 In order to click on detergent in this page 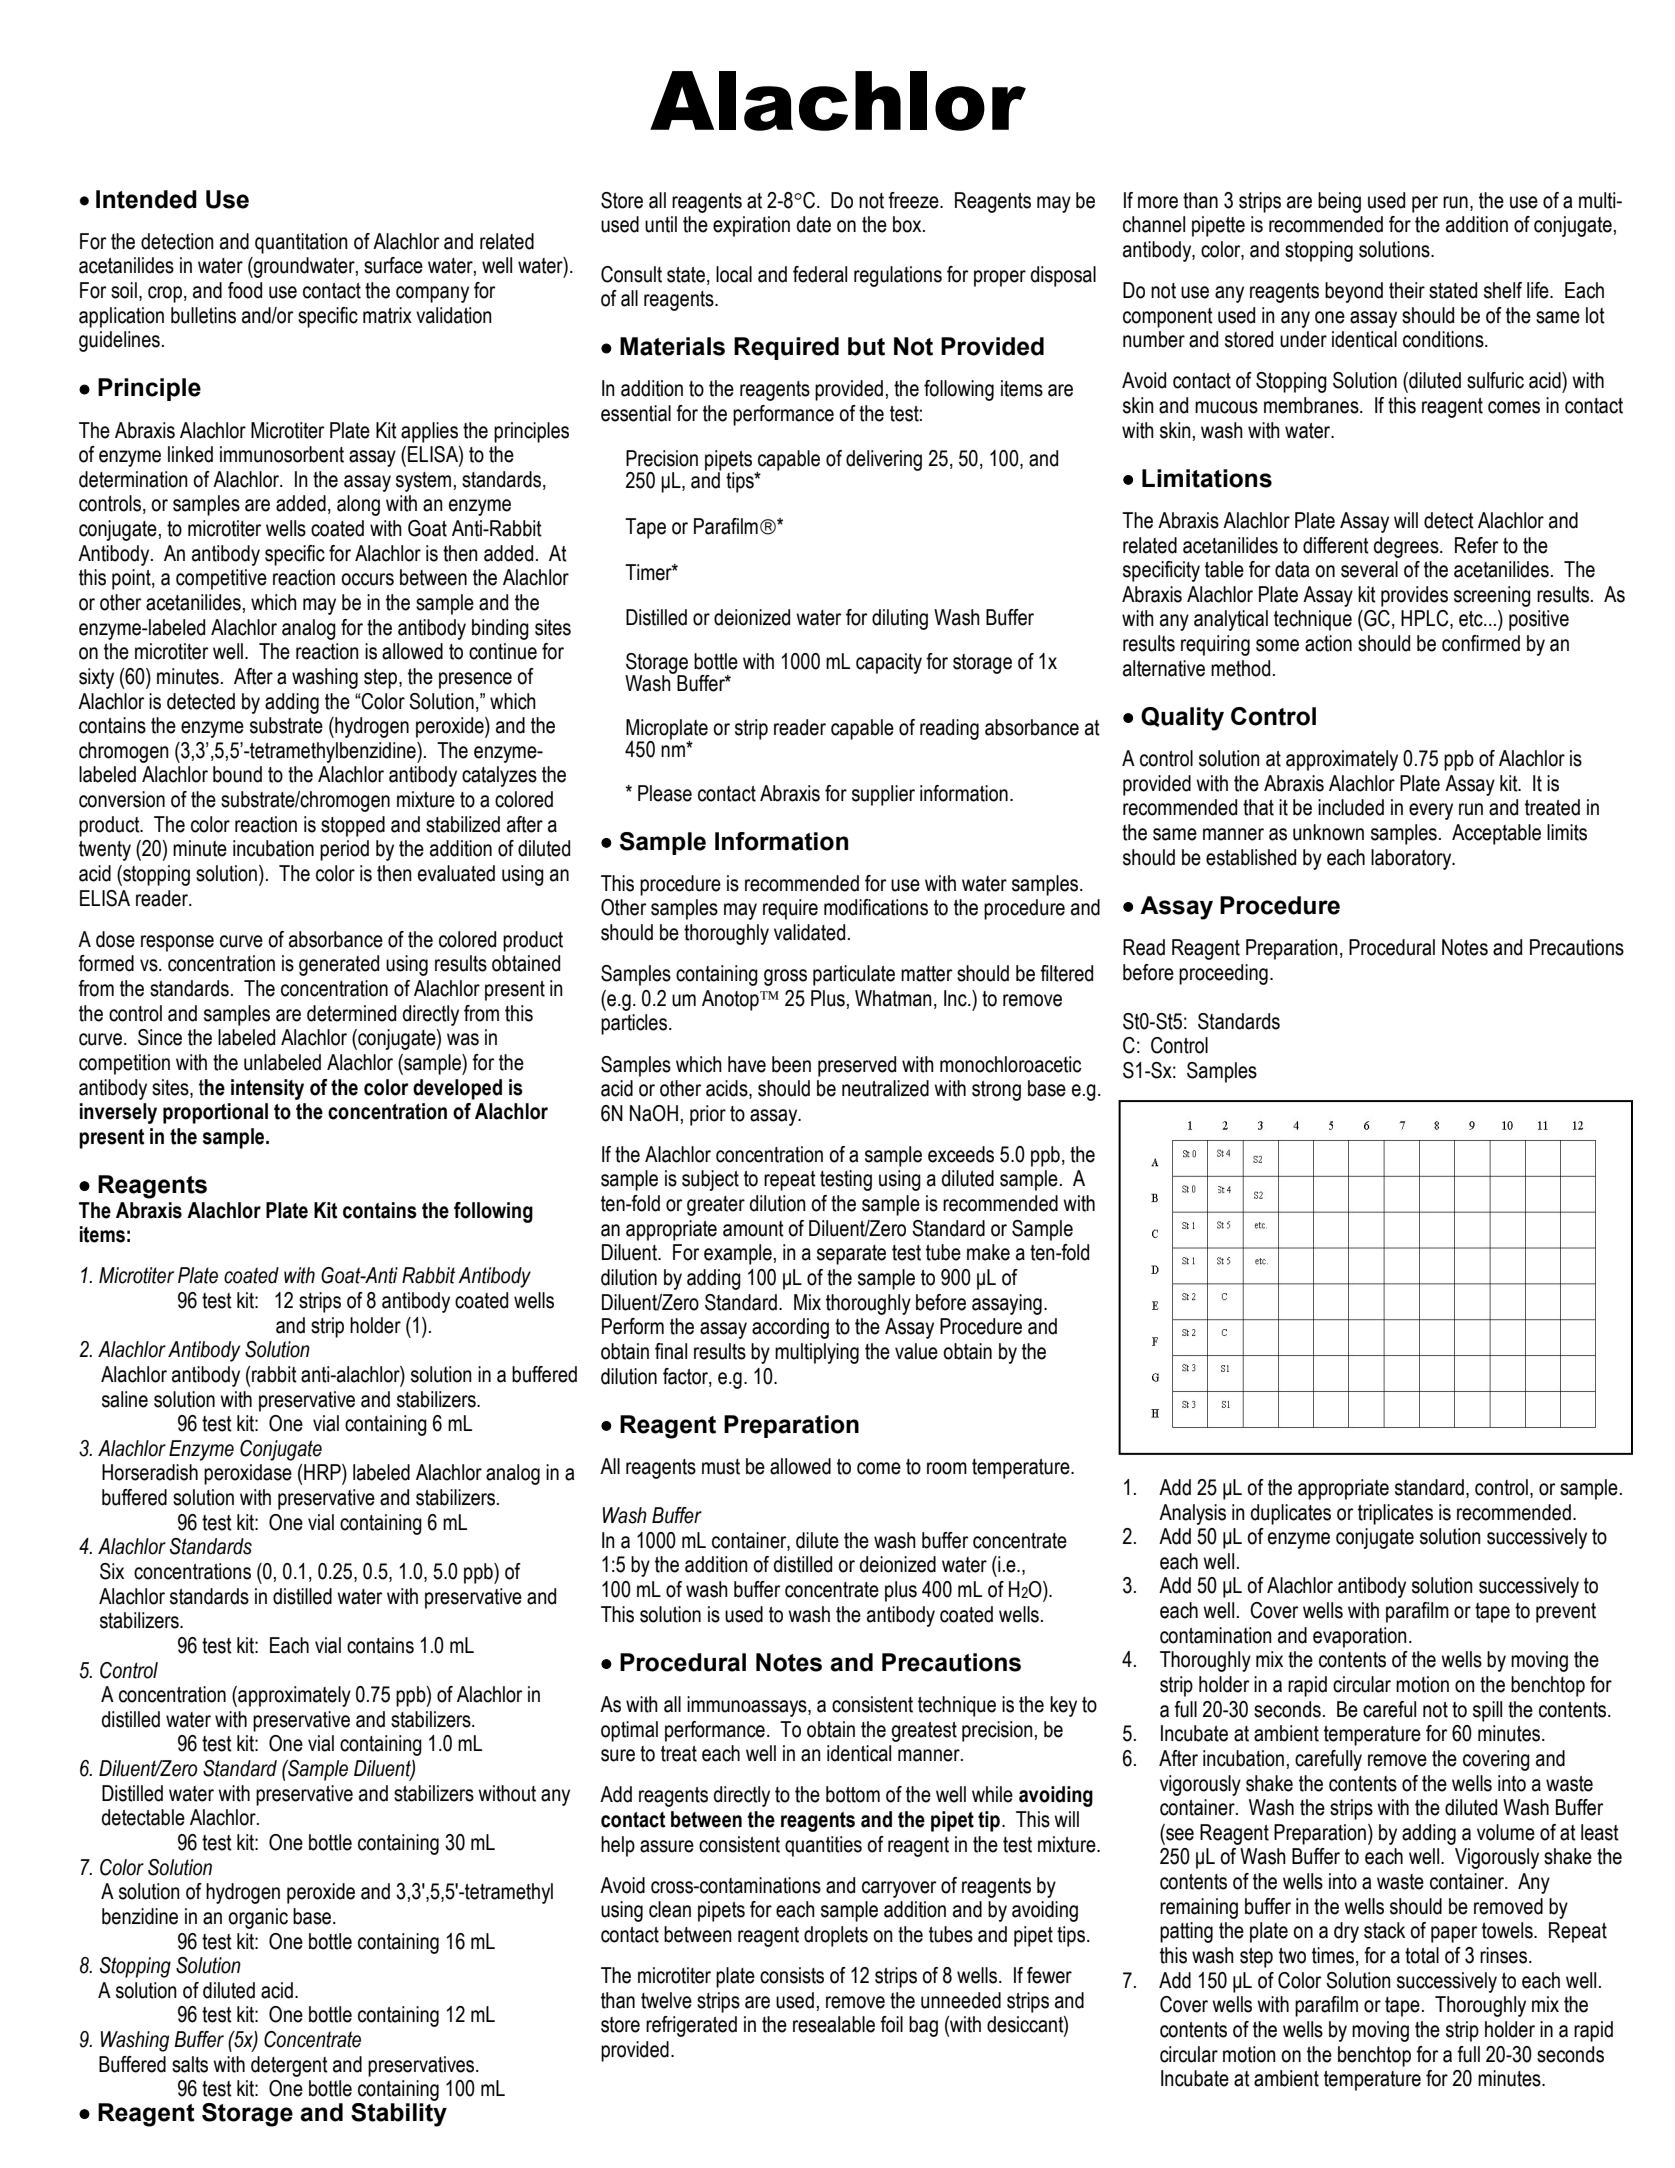, I will do `click(289, 2066)`.
